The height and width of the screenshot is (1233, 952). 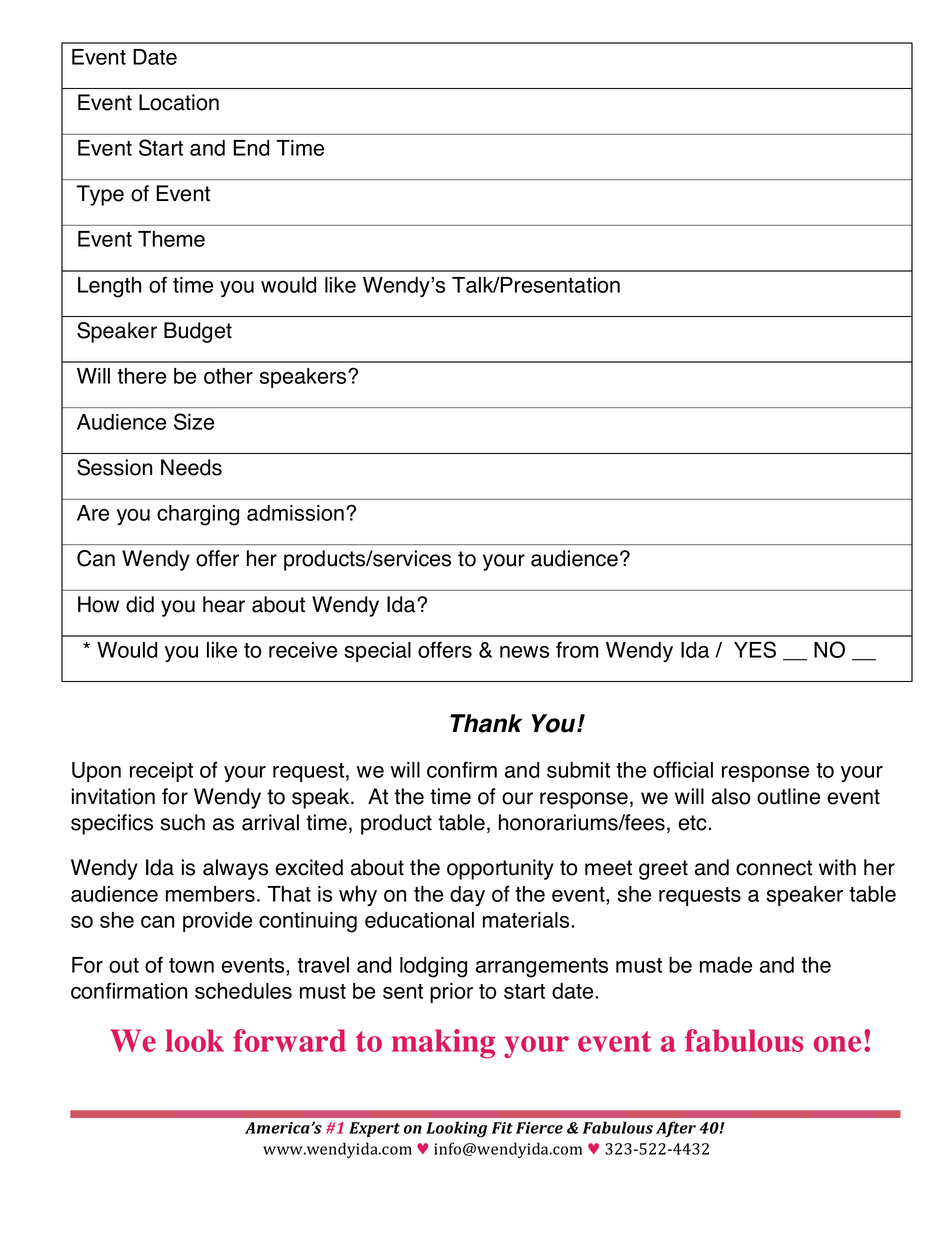 What do you see at coordinates (726, 965) in the screenshot?
I see `made` at bounding box center [726, 965].
